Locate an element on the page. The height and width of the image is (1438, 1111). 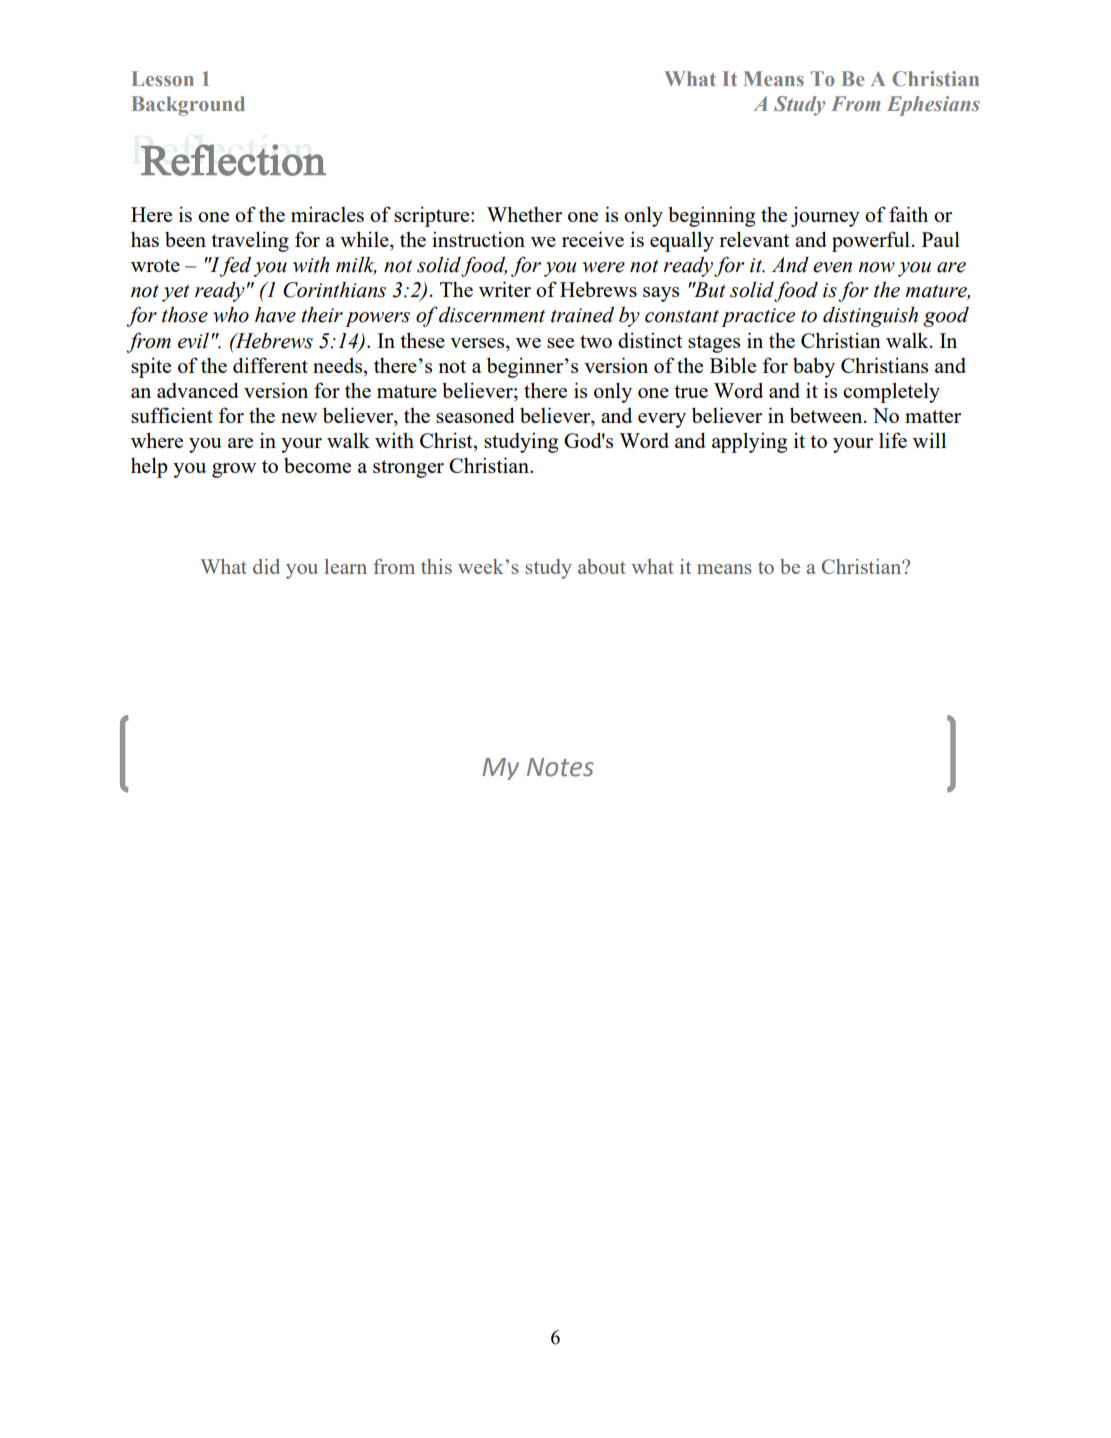
learn is located at coordinates (346, 566).
